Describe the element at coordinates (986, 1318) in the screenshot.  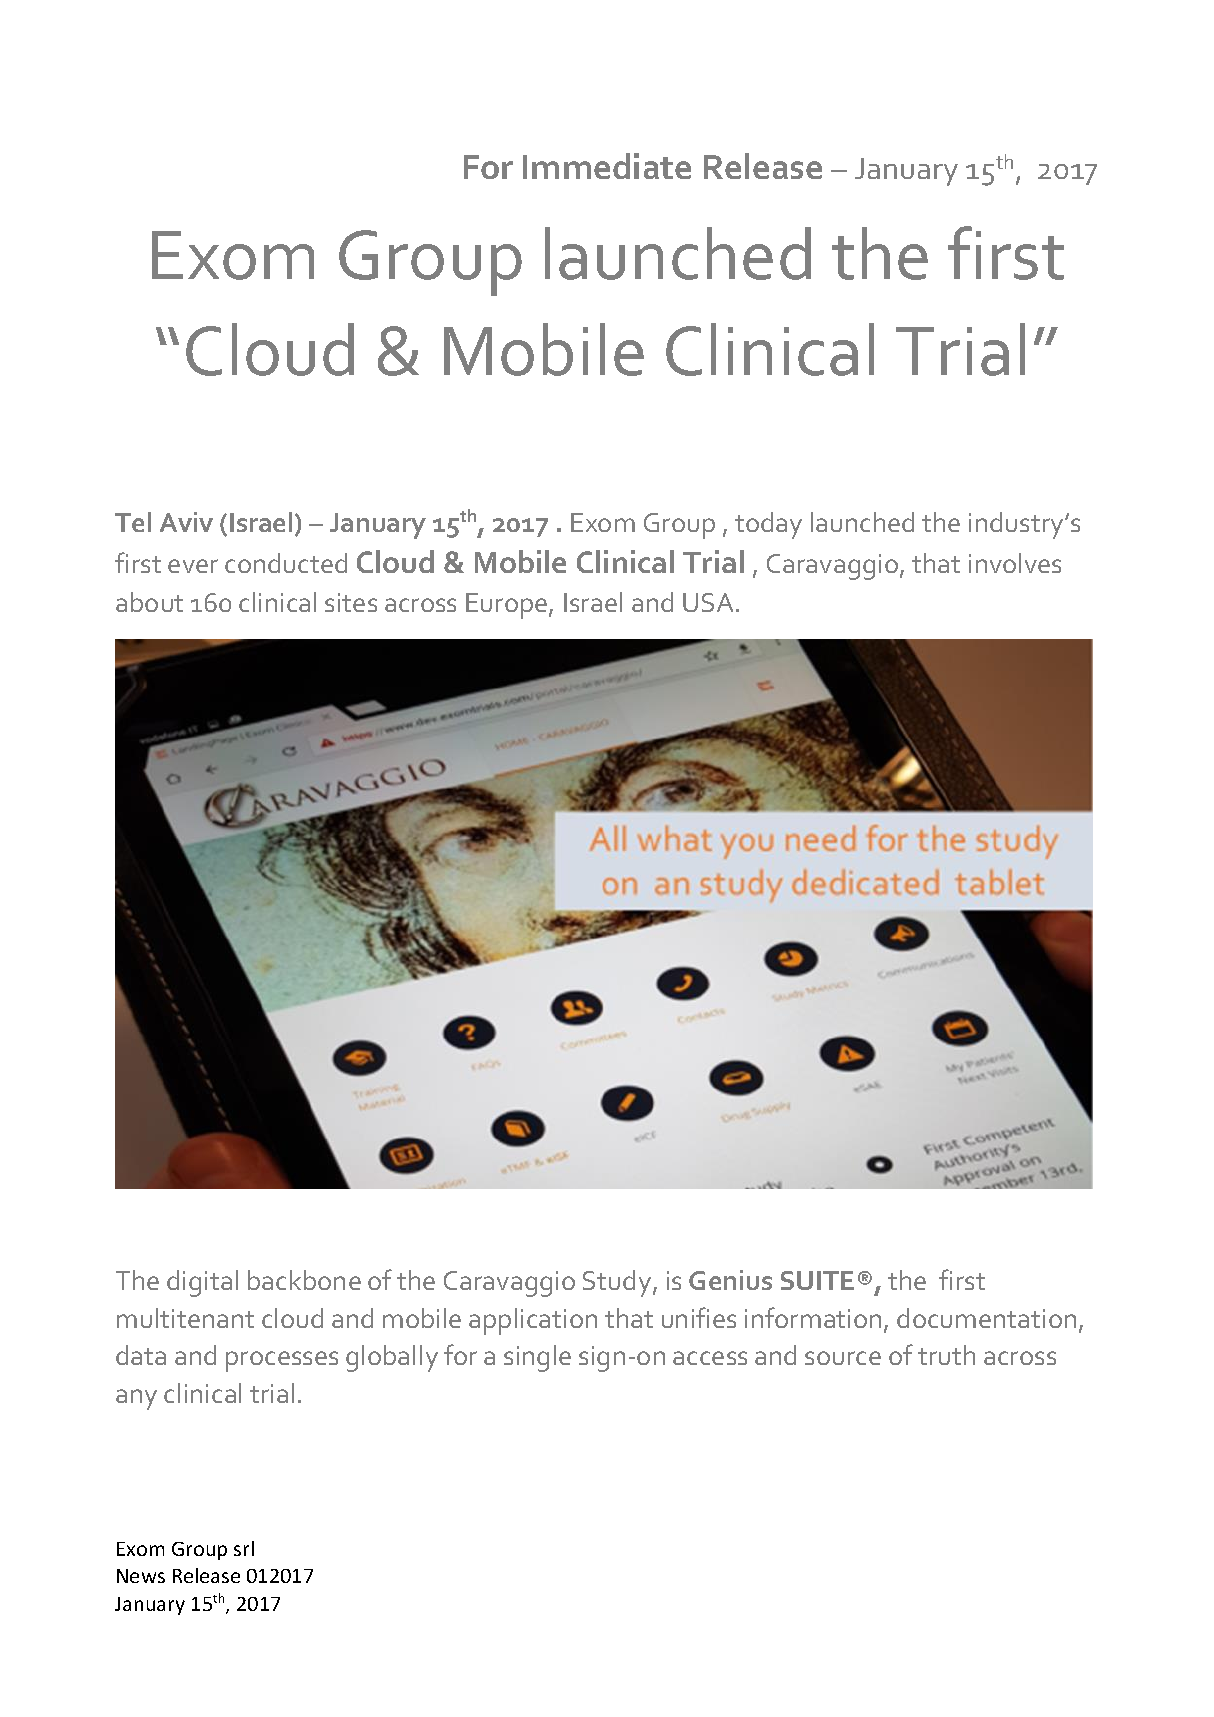
I see `documentation` at that location.
